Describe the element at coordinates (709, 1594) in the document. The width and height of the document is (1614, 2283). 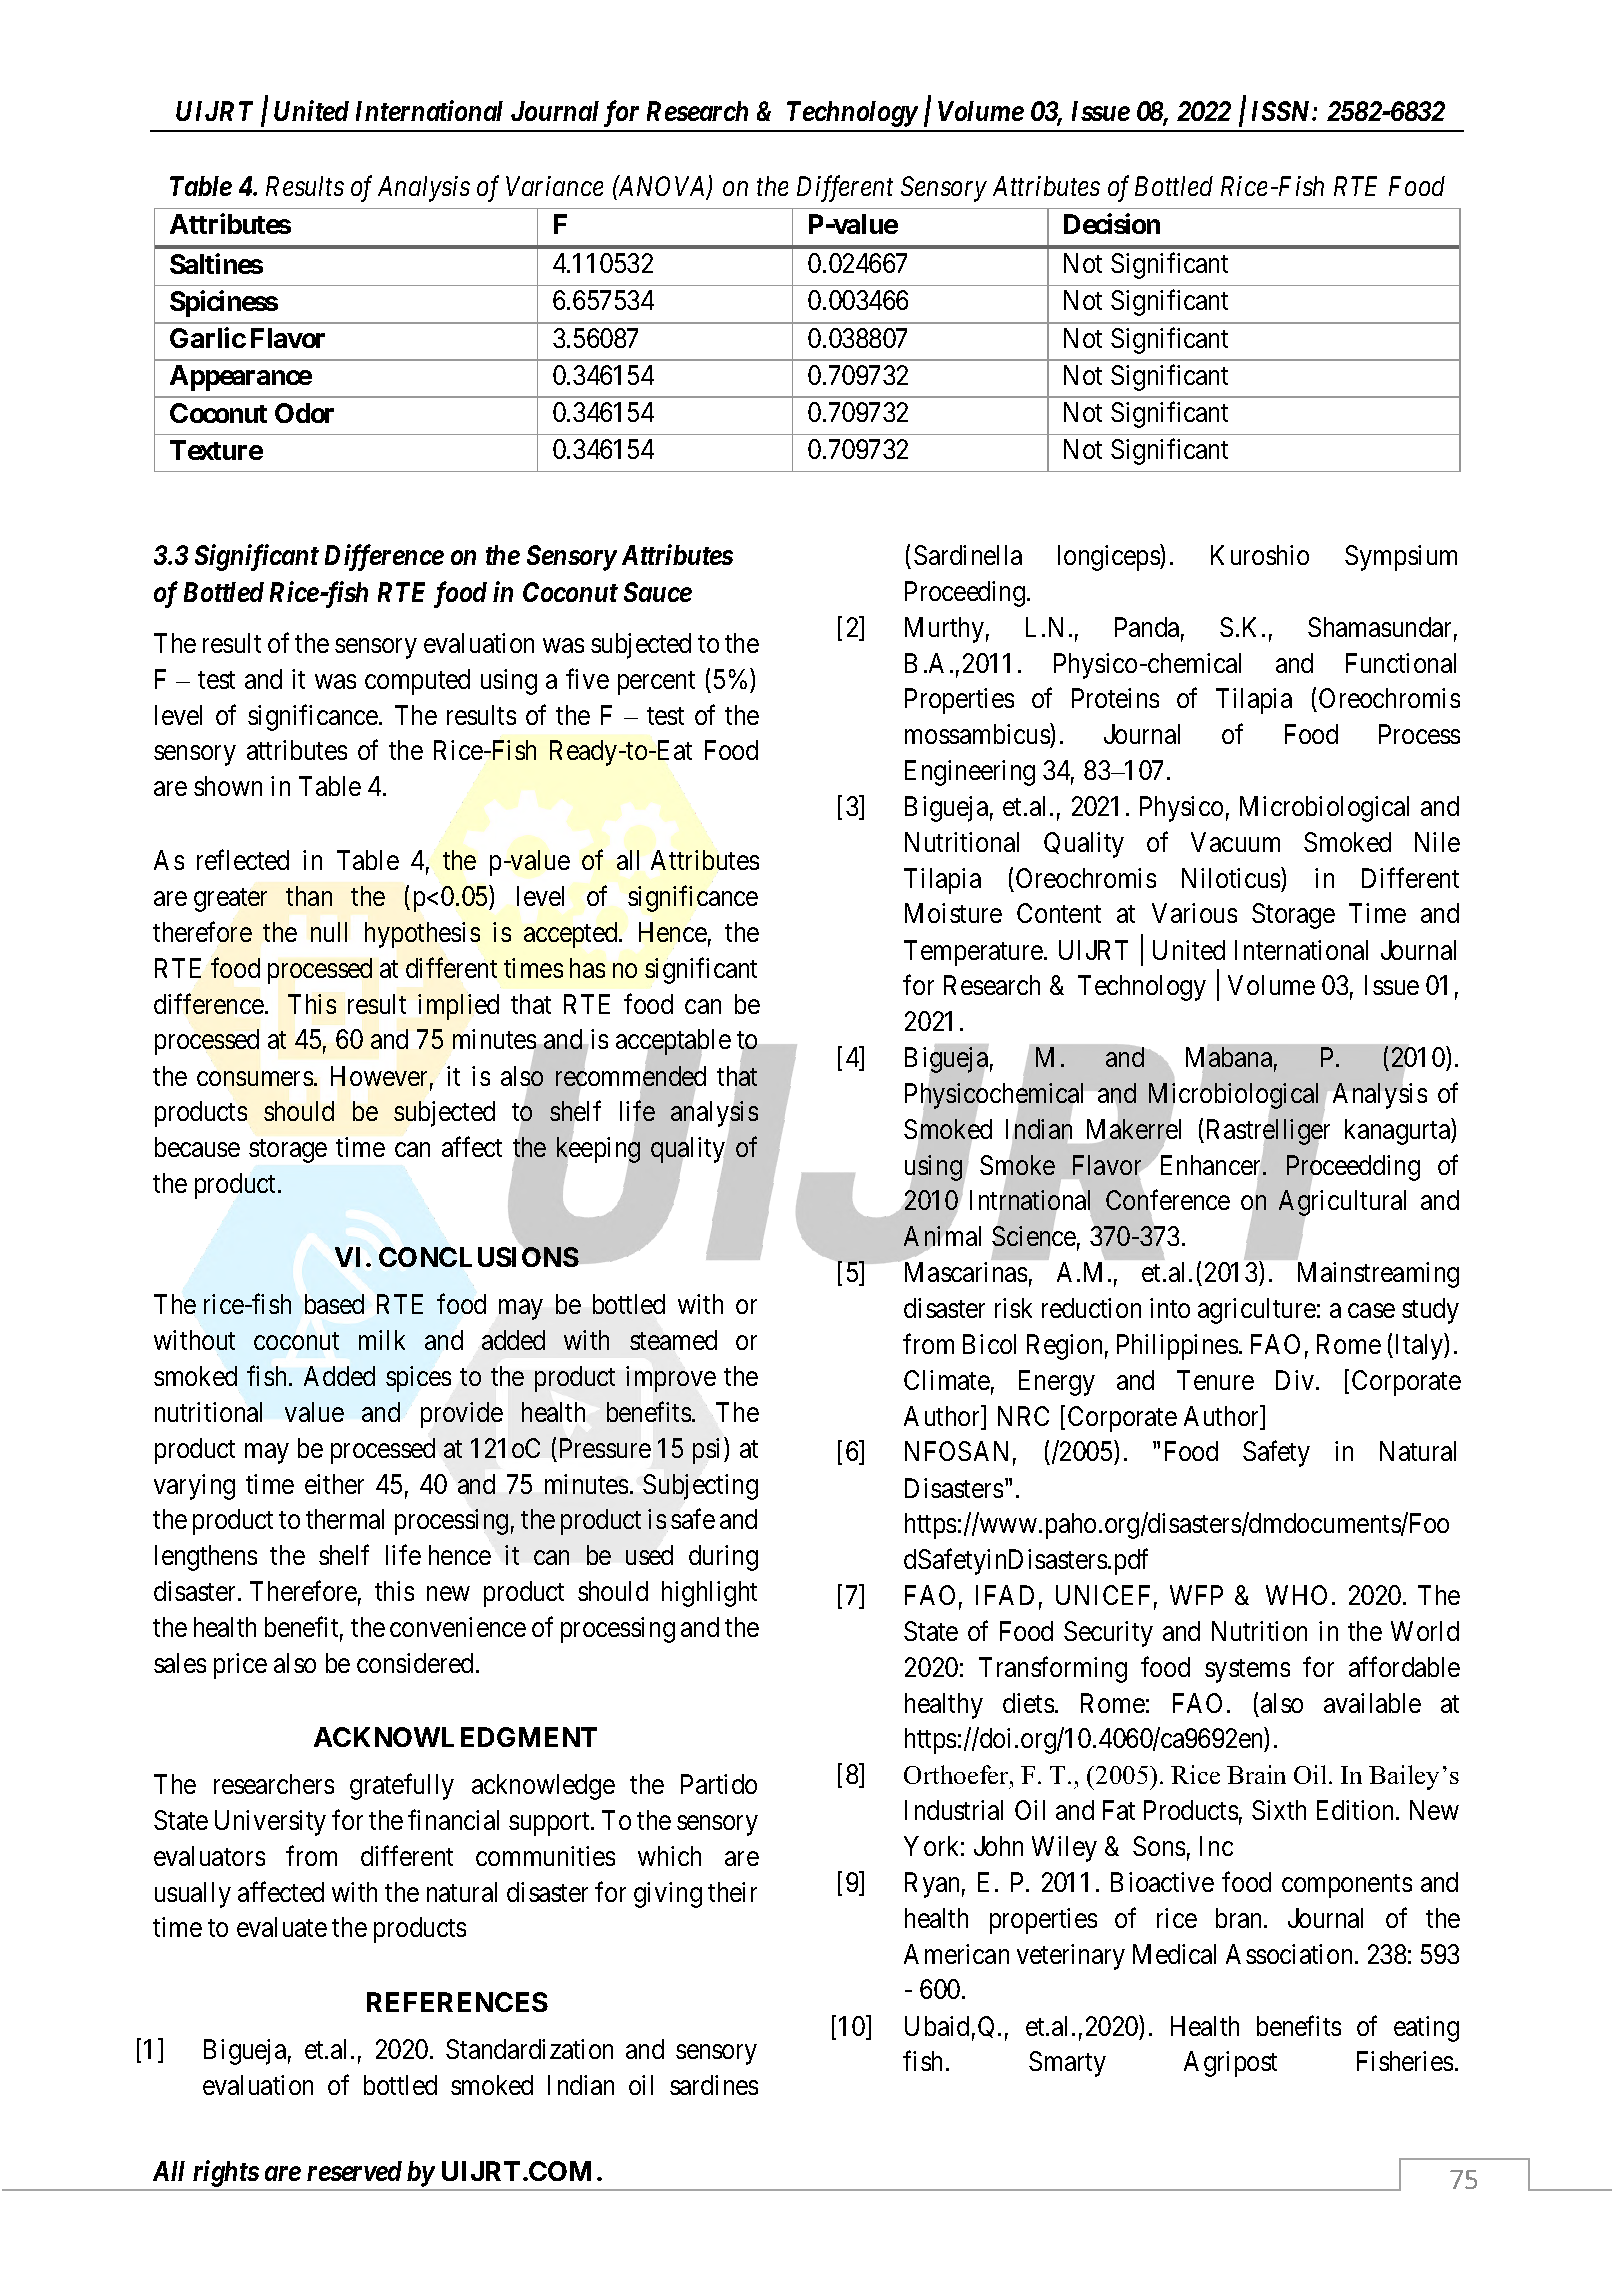
I see `highlight` at that location.
